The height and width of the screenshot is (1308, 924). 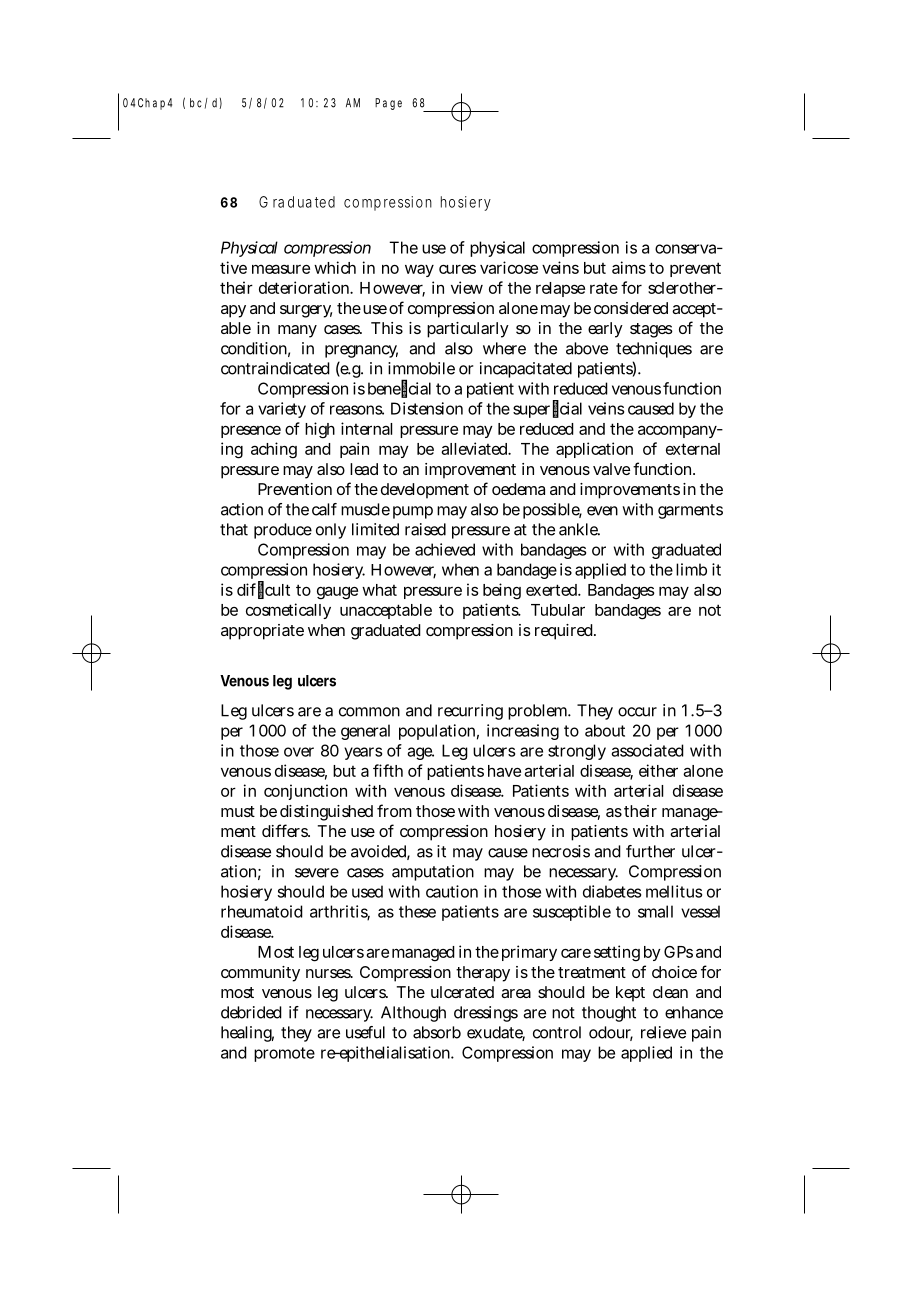 What do you see at coordinates (631, 308) in the screenshot?
I see `considered` at bounding box center [631, 308].
